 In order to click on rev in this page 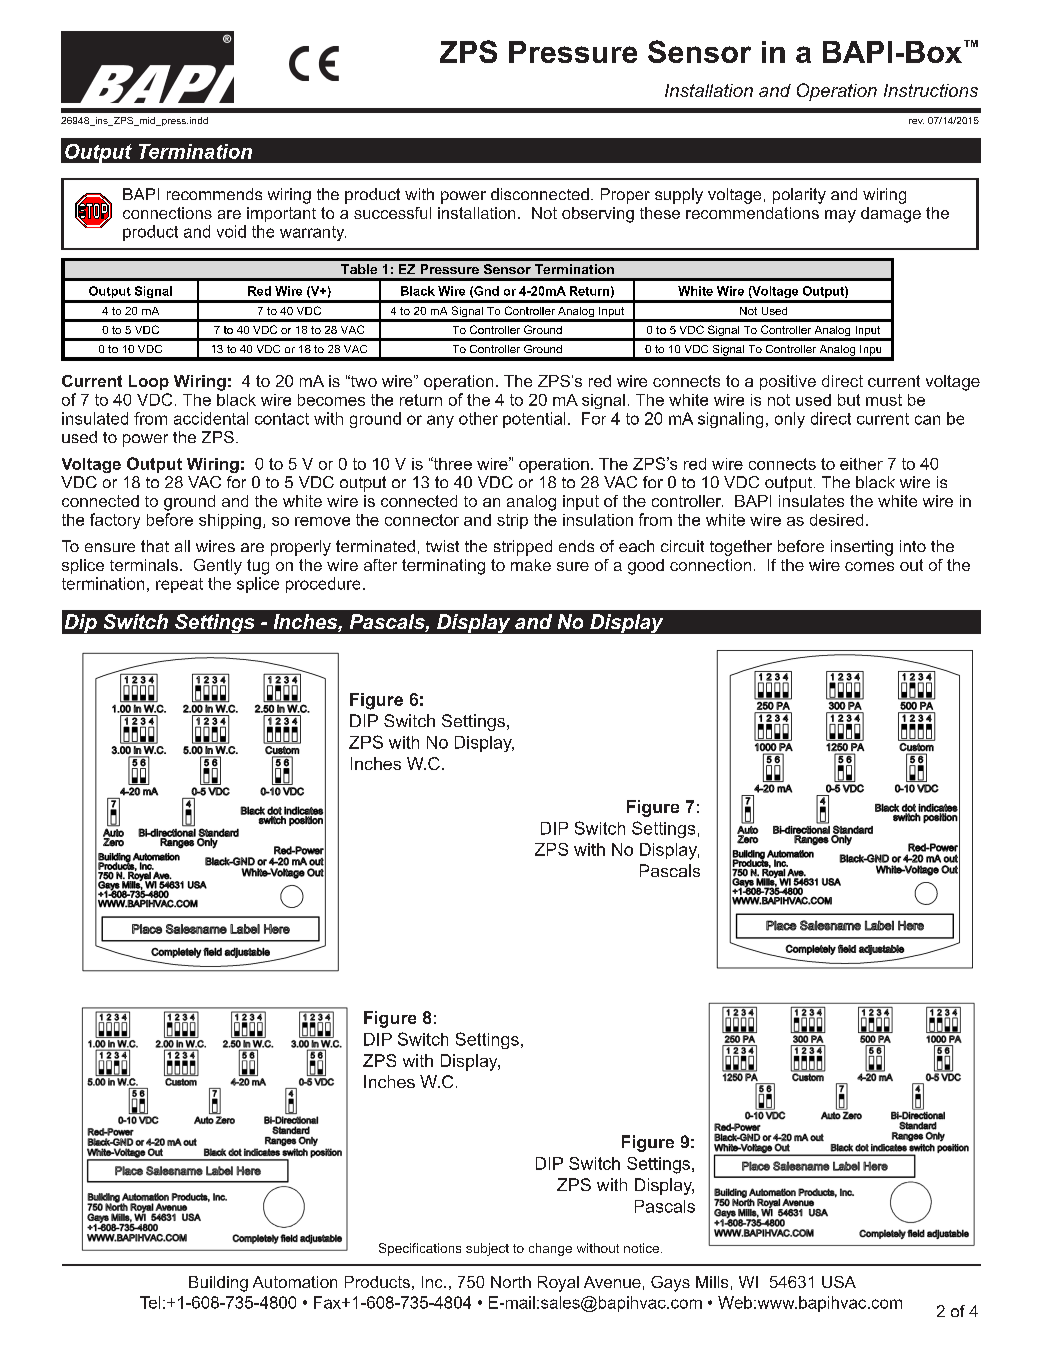, I will do `click(916, 121)`.
